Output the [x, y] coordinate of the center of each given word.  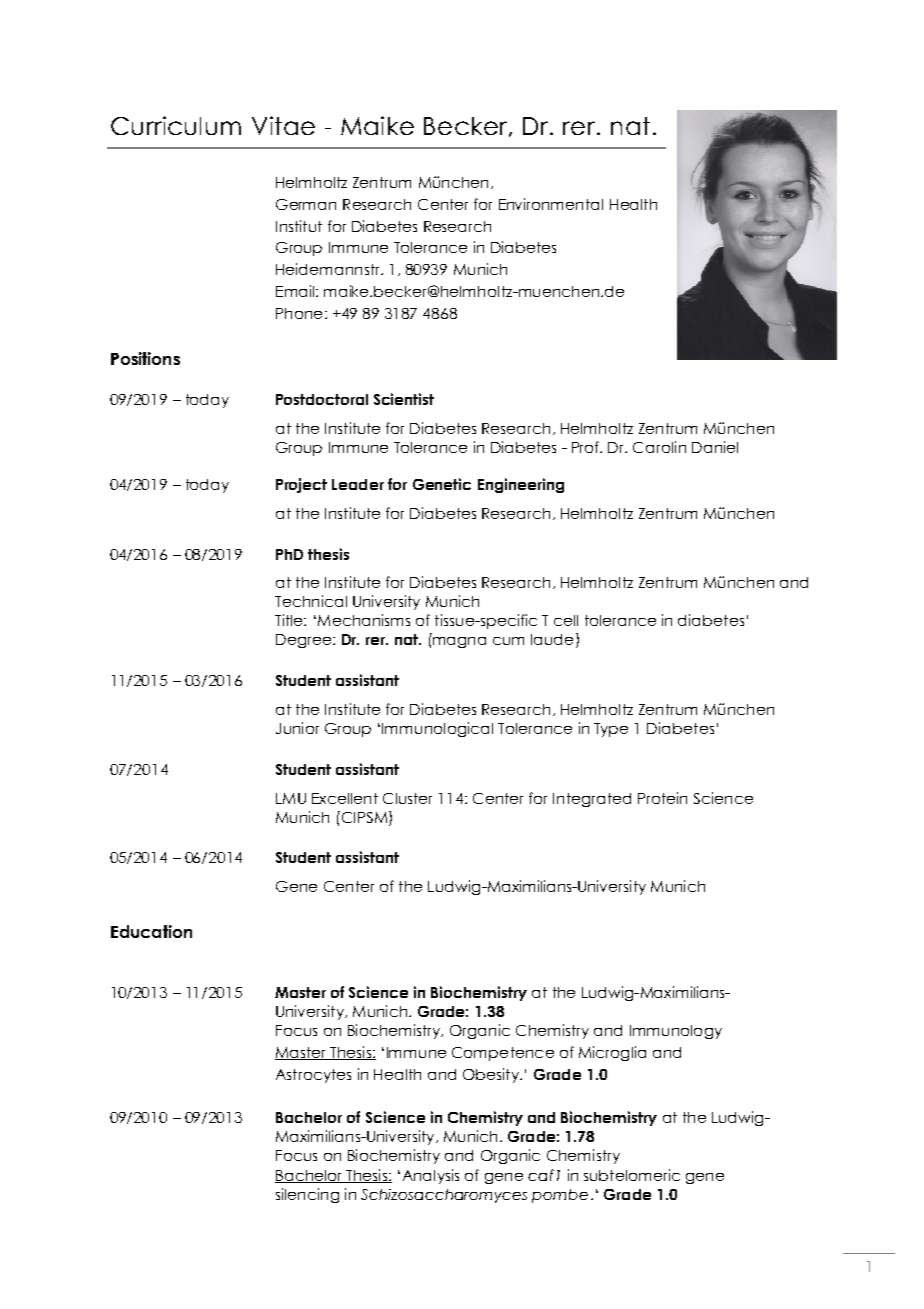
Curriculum [176, 125]
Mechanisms [364, 620]
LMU [291, 798]
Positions [145, 358]
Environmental [551, 204]
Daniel [715, 447]
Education [151, 931]
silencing [307, 1195]
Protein [662, 798]
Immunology [676, 1032]
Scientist [404, 399]
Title [290, 620]
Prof [587, 447]
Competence [503, 1054]
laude [552, 639]
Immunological [437, 729]
